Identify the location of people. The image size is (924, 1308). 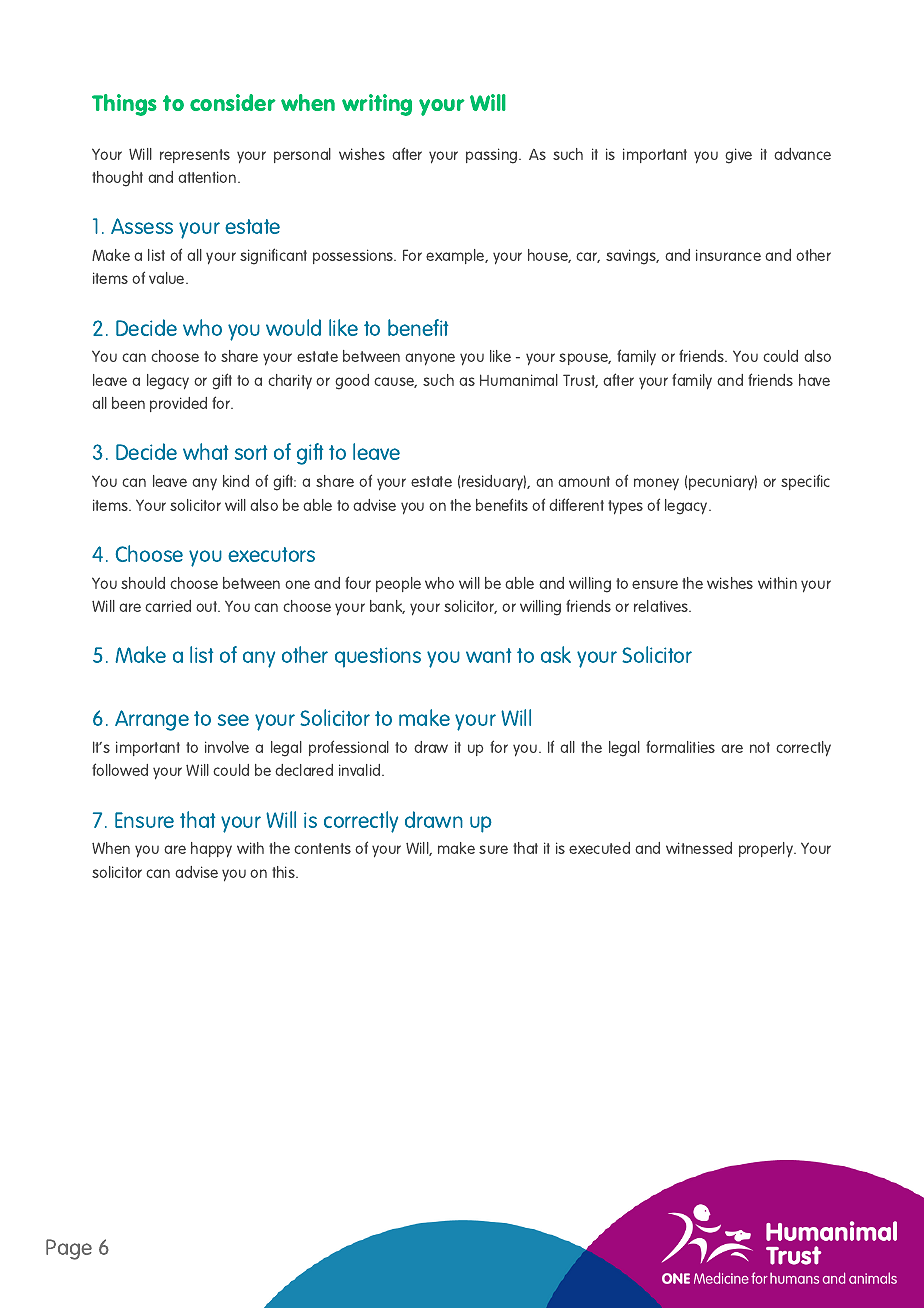
(398, 584).
